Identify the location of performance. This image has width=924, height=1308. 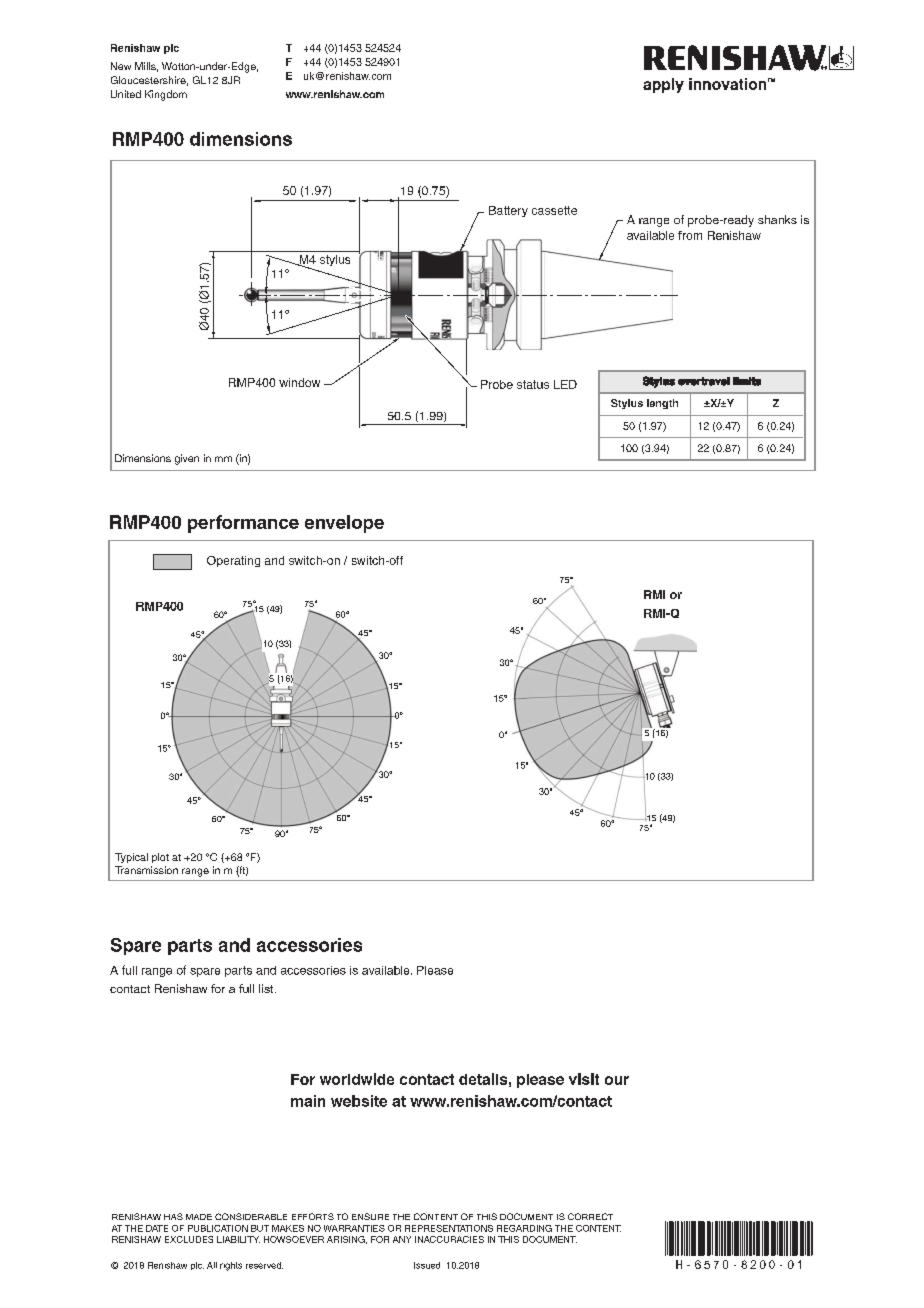
(243, 524).
